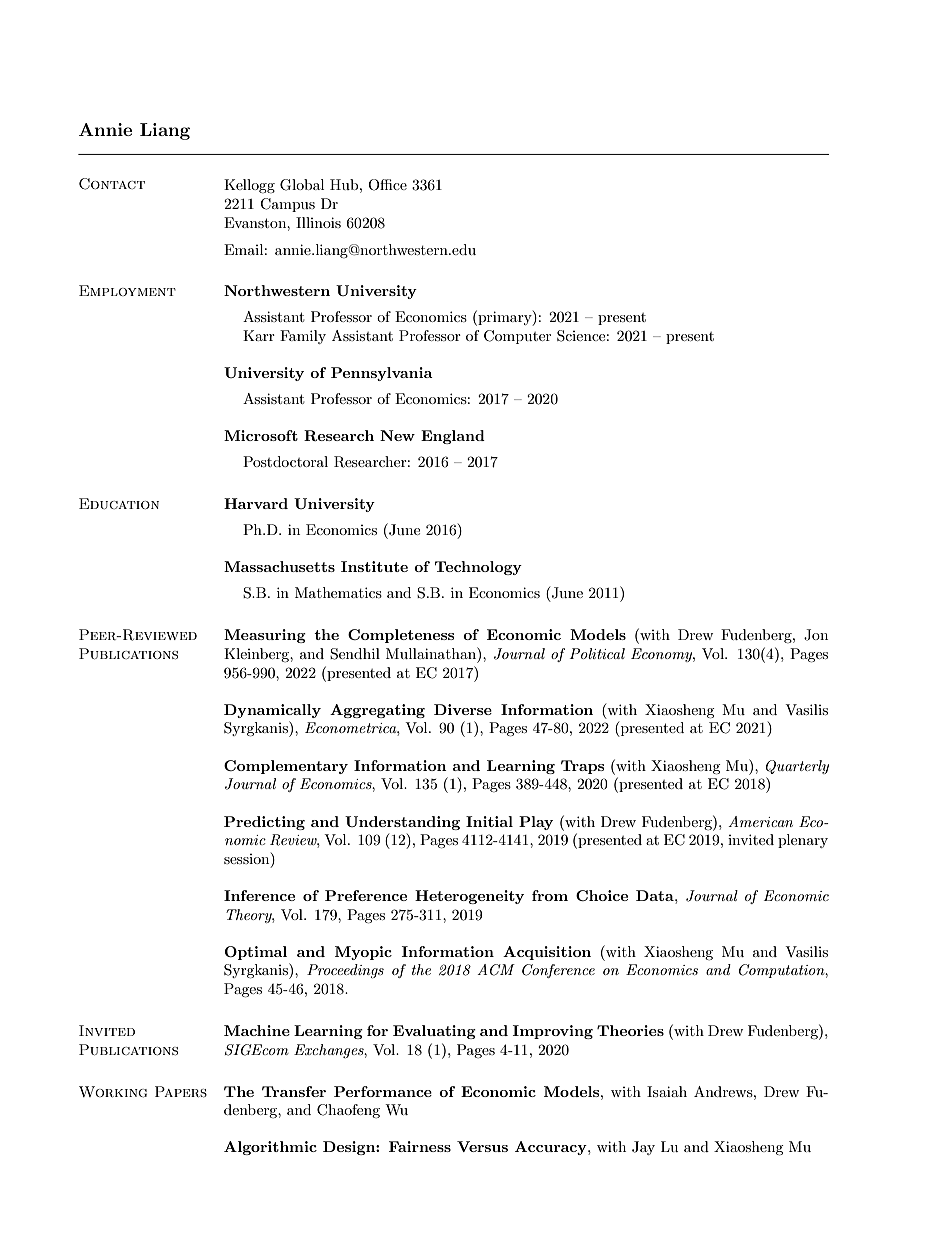 Image resolution: width=952 pixels, height=1233 pixels. What do you see at coordinates (264, 823) in the document?
I see `Predicting` at bounding box center [264, 823].
